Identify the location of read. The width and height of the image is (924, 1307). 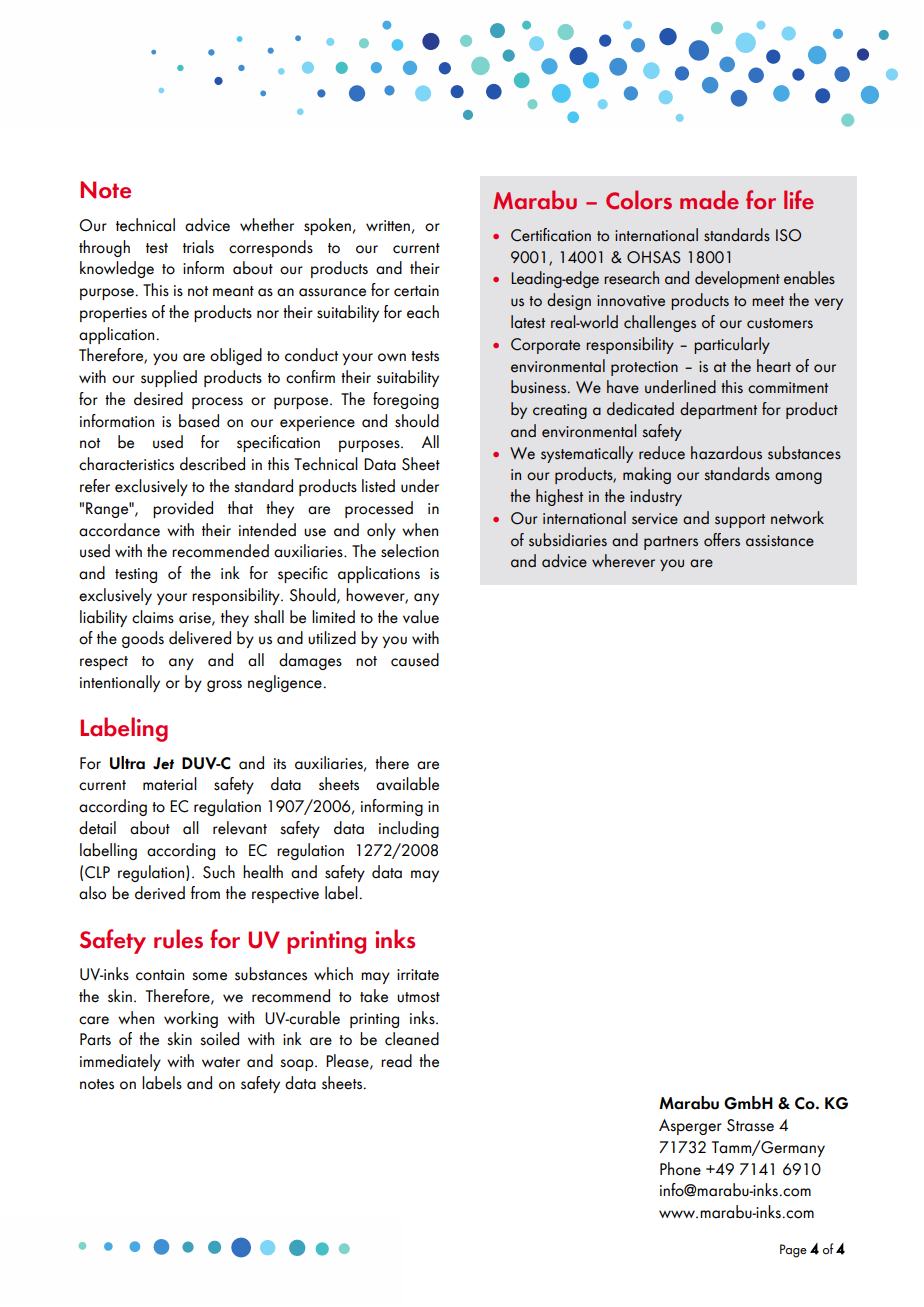
(396, 1061).
